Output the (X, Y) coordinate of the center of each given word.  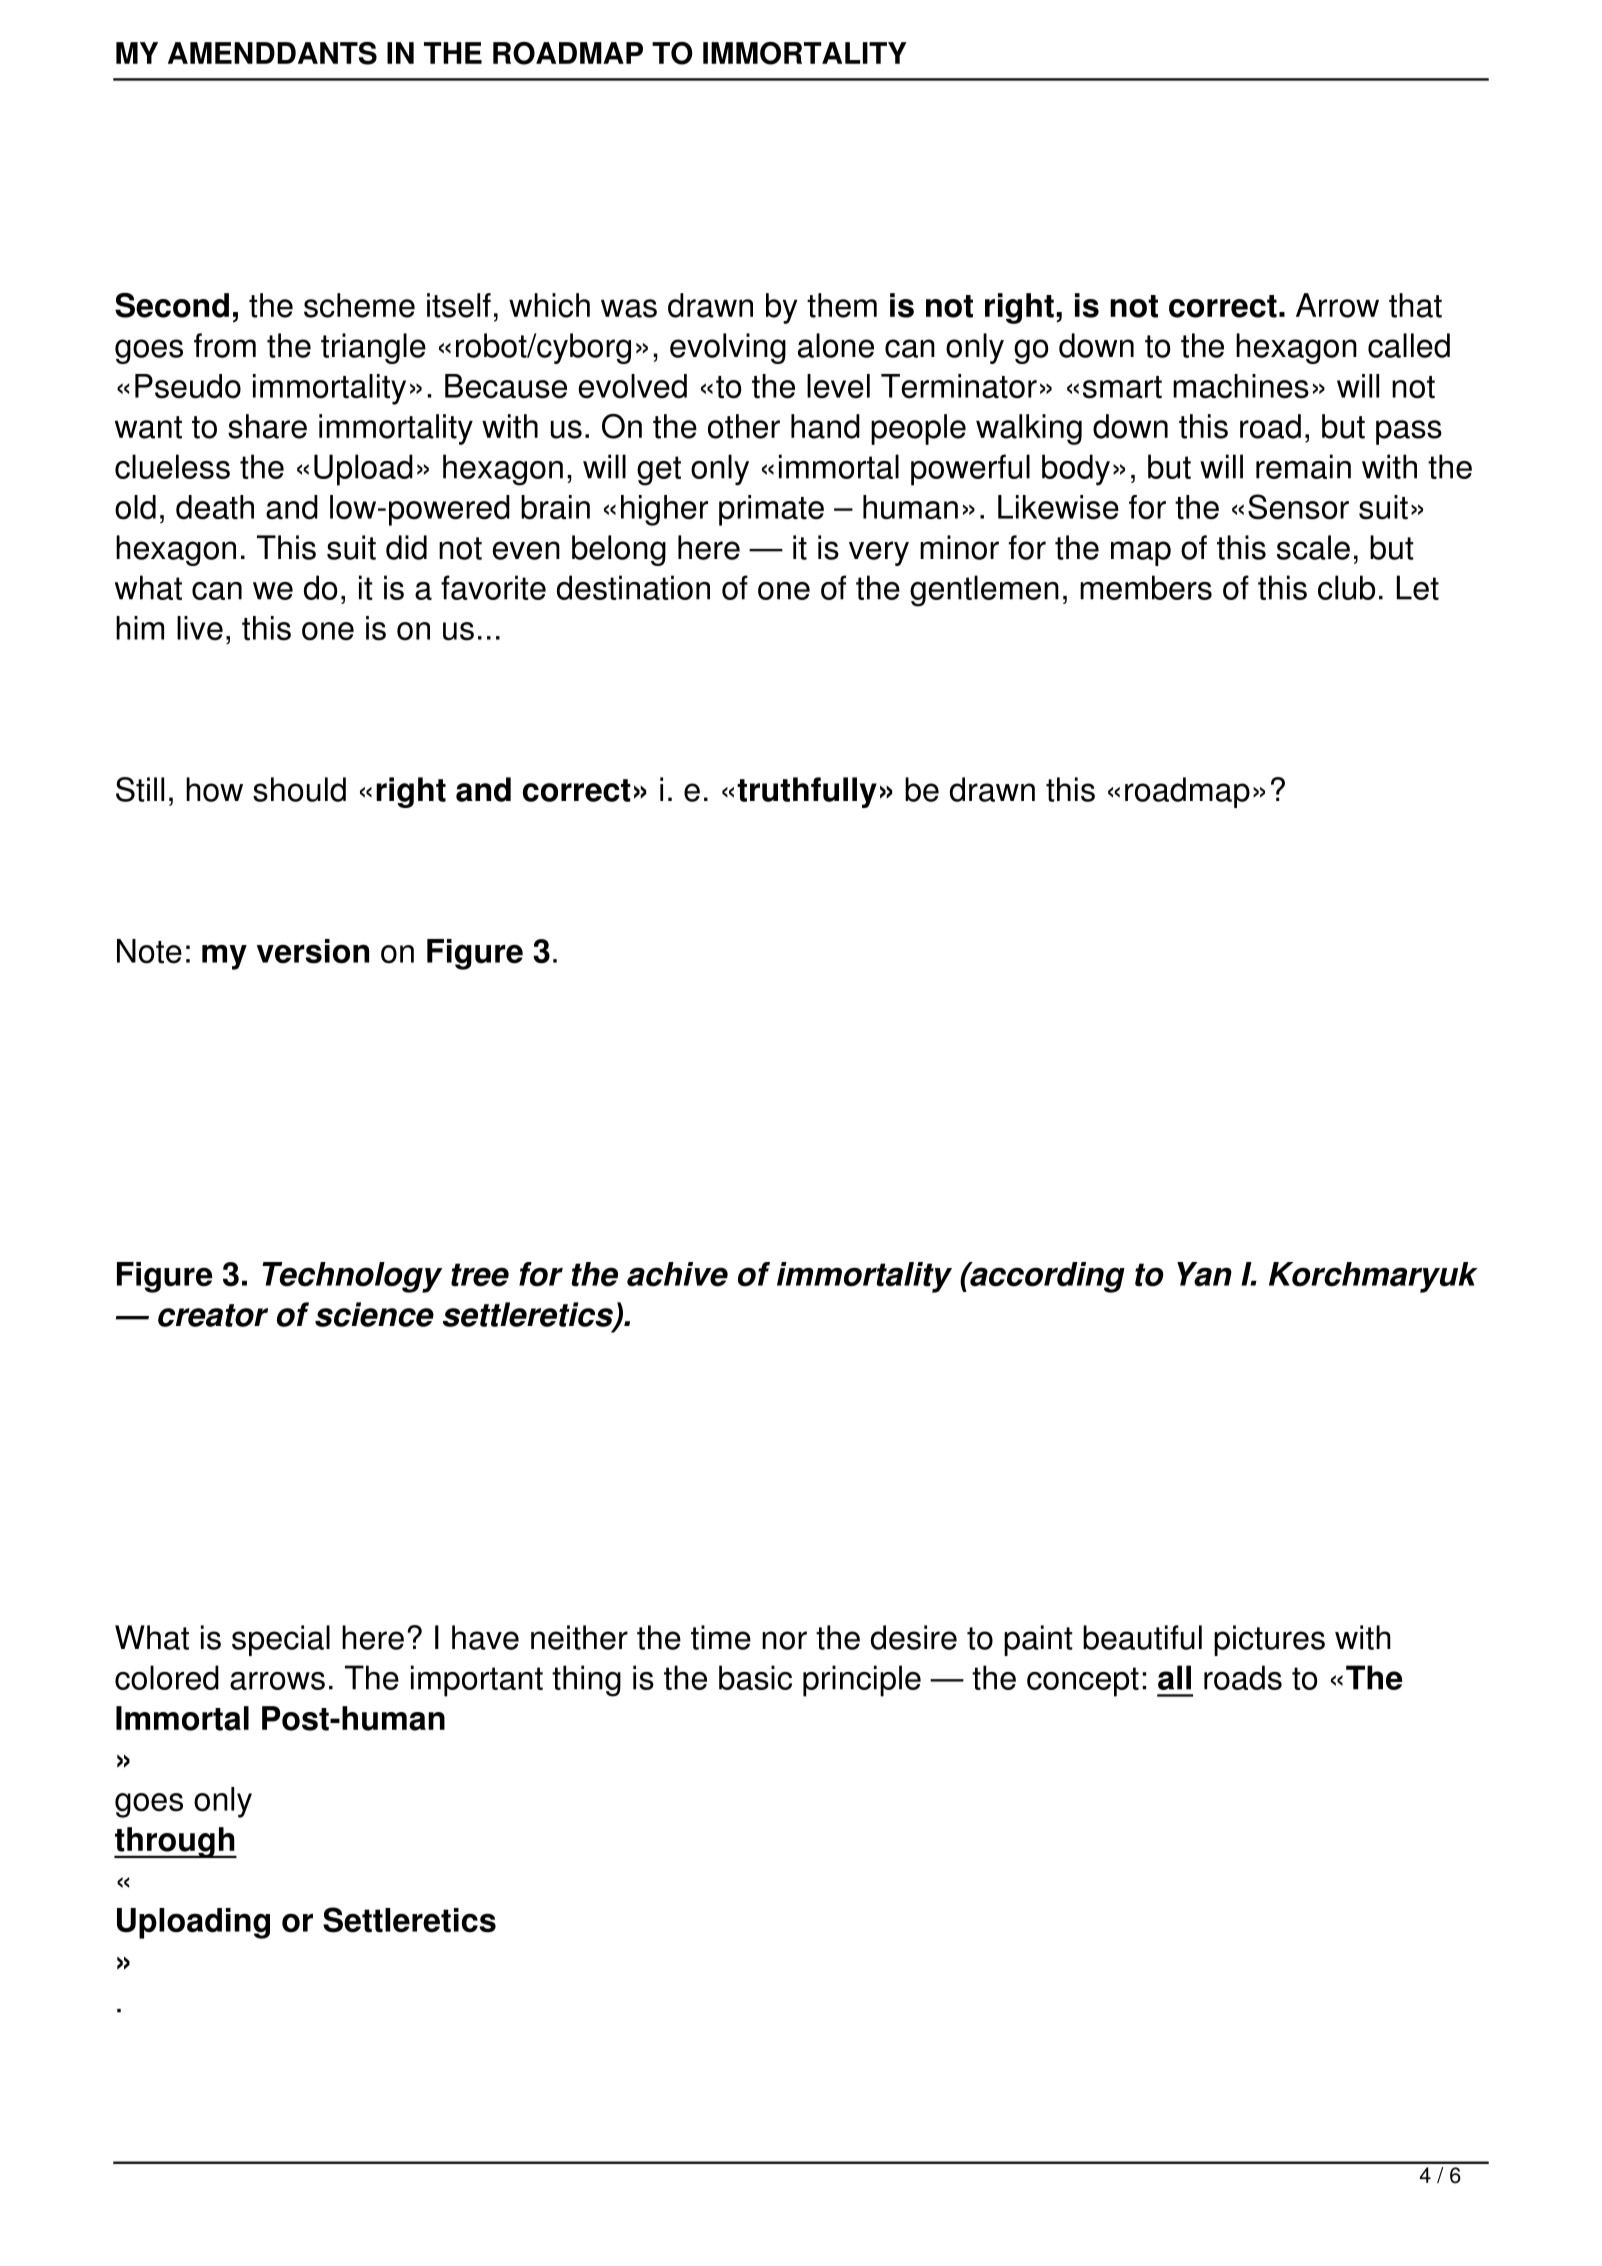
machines (1241, 386)
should (299, 789)
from (225, 345)
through (175, 1842)
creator (213, 1315)
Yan (1204, 1274)
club (1346, 587)
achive (677, 1274)
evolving (728, 348)
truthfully (807, 792)
